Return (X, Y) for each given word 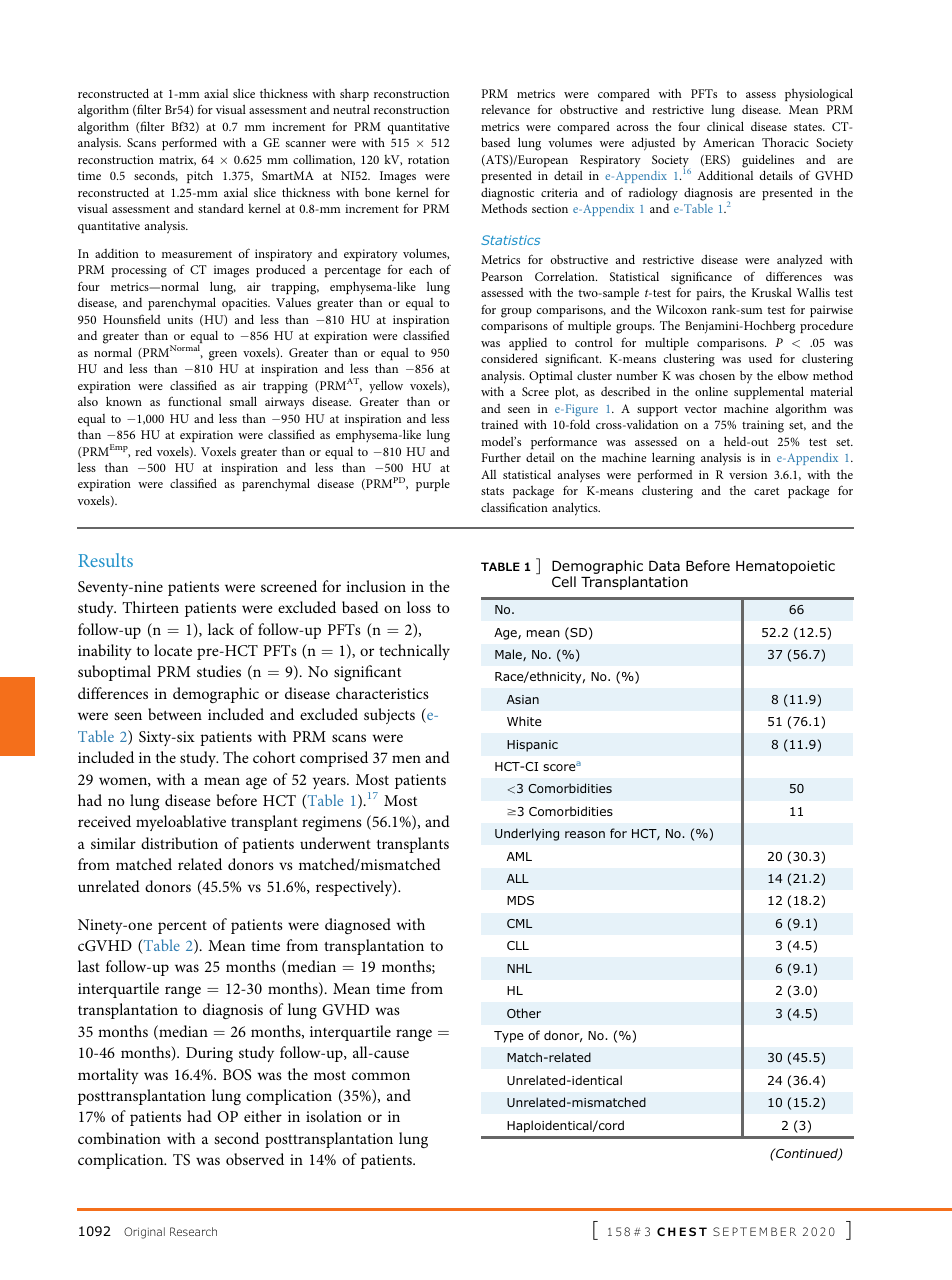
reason (585, 834)
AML (519, 856)
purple (433, 485)
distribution (179, 843)
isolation (334, 1116)
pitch (200, 177)
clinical (725, 126)
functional (194, 401)
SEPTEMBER (754, 1231)
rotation (428, 159)
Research (193, 1231)
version (748, 474)
